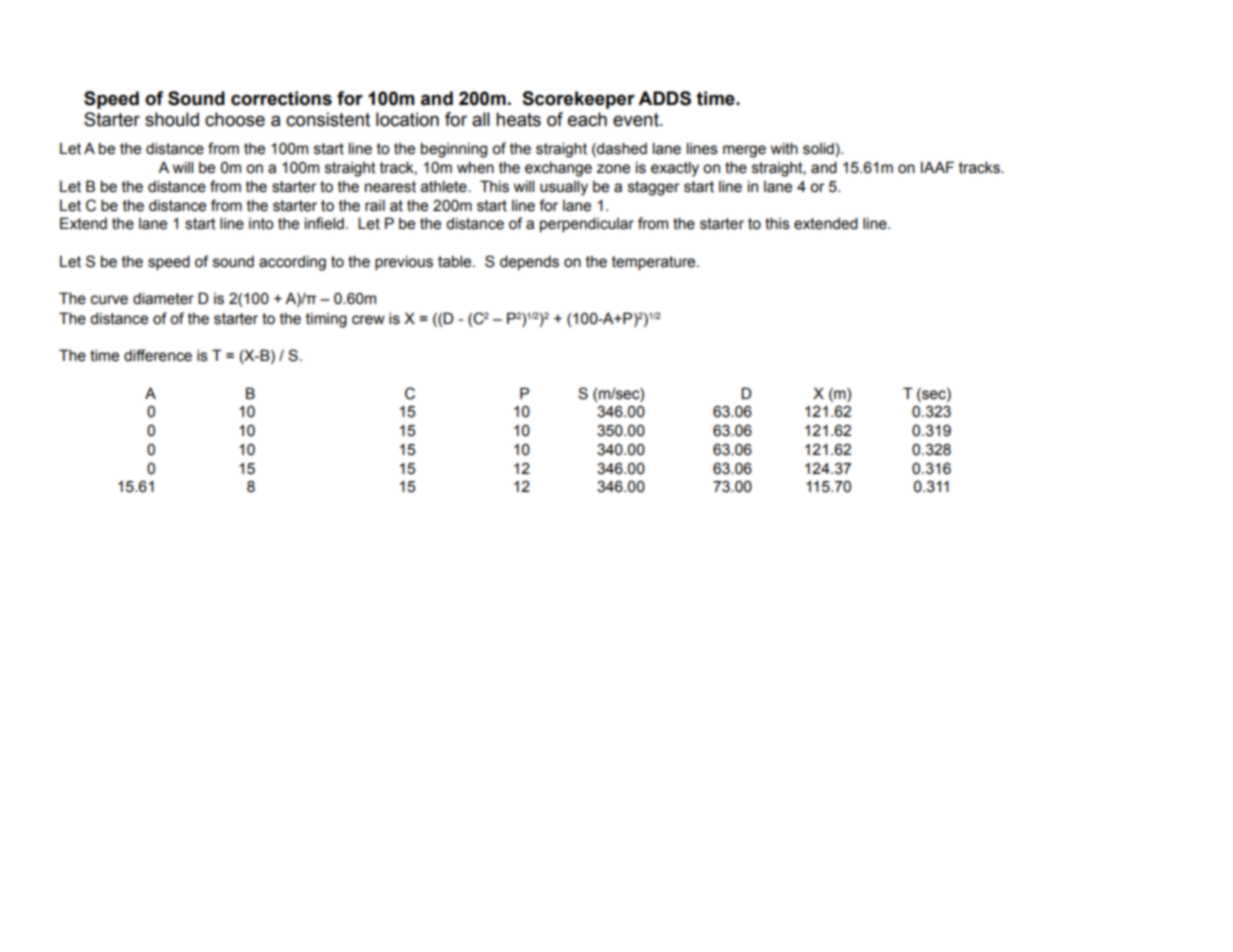 The width and height of the screenshot is (1233, 952). Describe the element at coordinates (664, 98) in the screenshot. I see `ADDS` at that location.
